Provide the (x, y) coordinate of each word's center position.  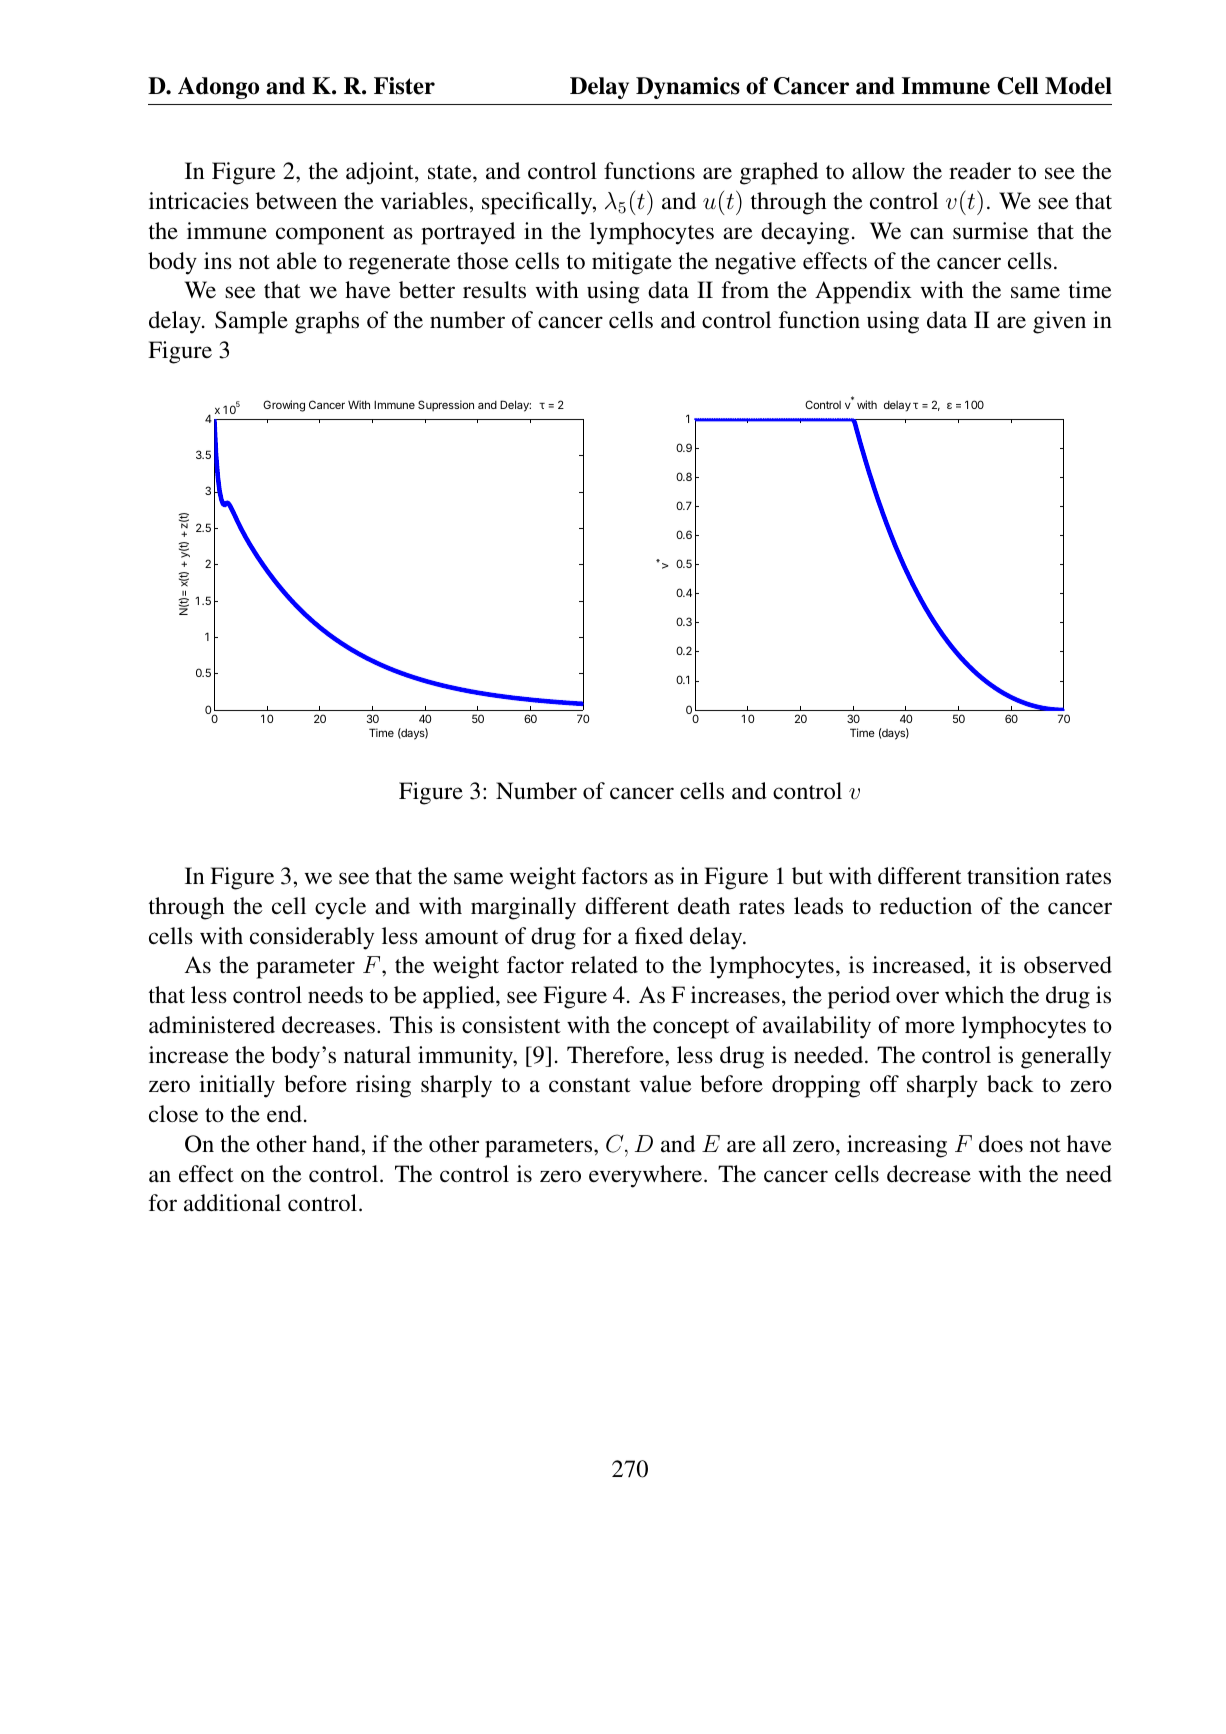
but (807, 876)
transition (1013, 876)
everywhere (647, 1176)
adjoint (381, 173)
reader (980, 171)
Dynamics (688, 88)
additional (232, 1203)
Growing (284, 406)
